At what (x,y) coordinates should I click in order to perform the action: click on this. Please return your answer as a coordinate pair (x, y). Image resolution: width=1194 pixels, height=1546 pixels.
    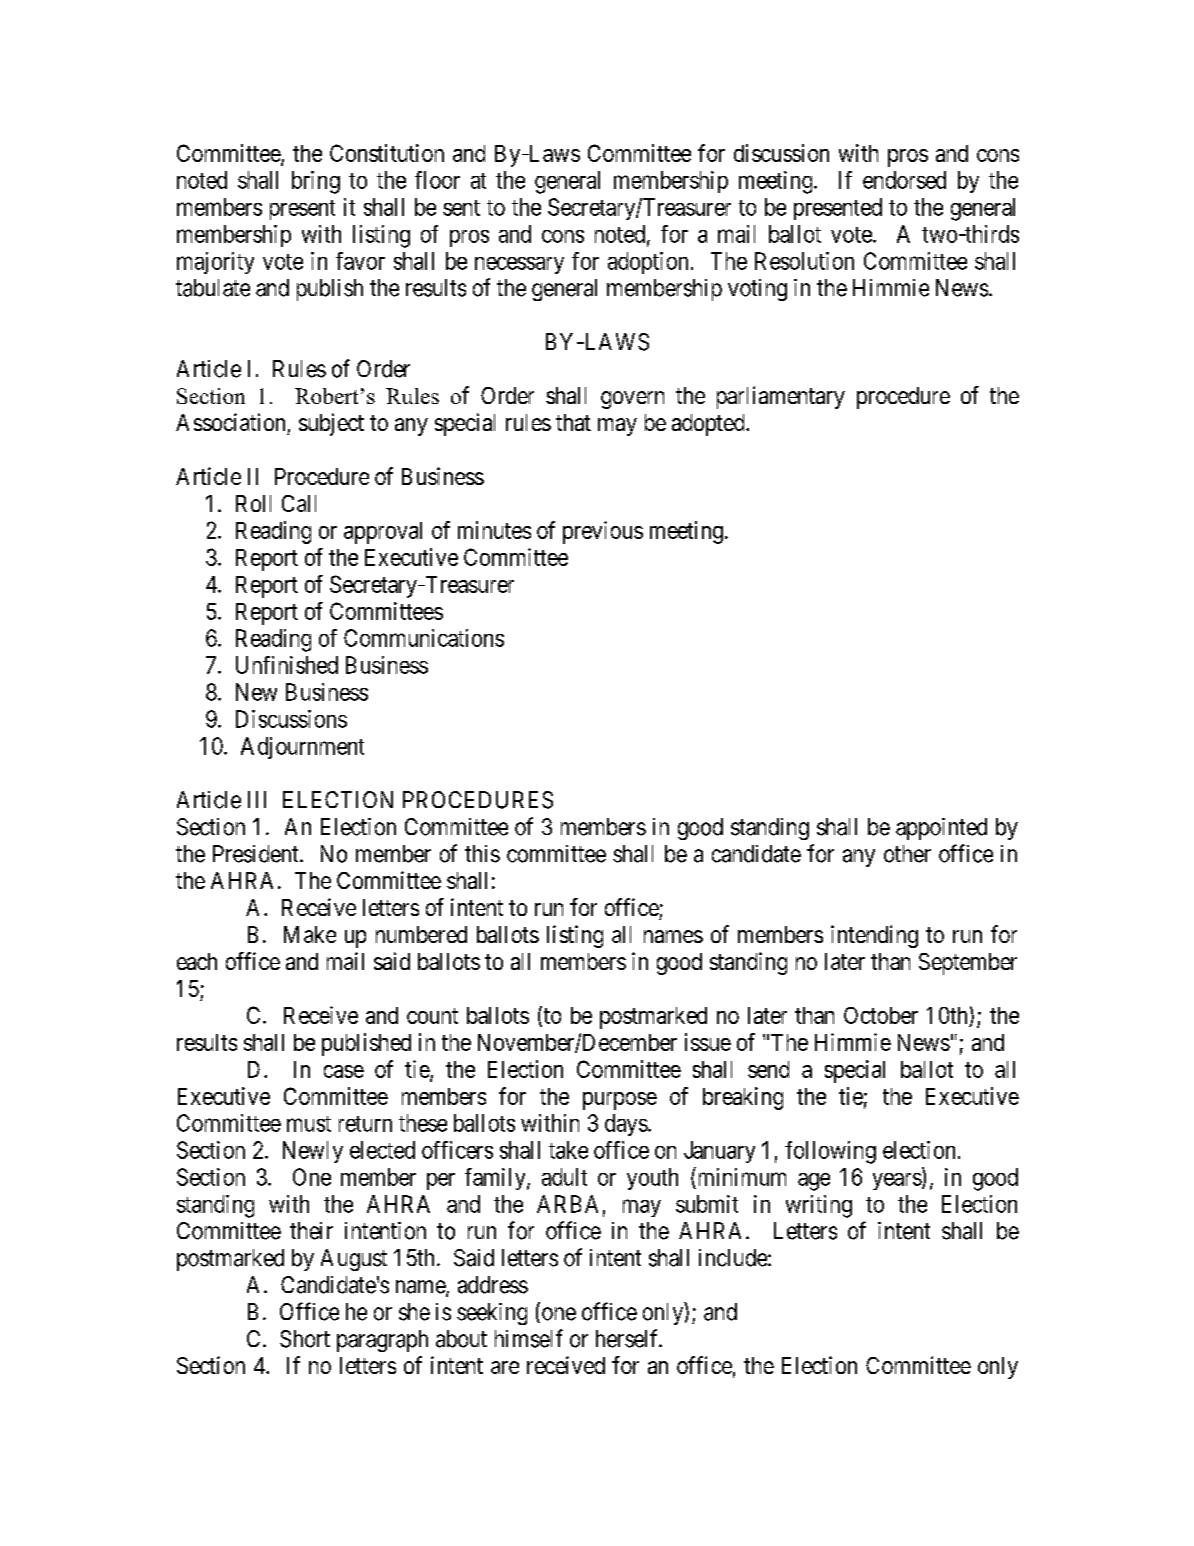
    Looking at the image, I should click on (482, 854).
